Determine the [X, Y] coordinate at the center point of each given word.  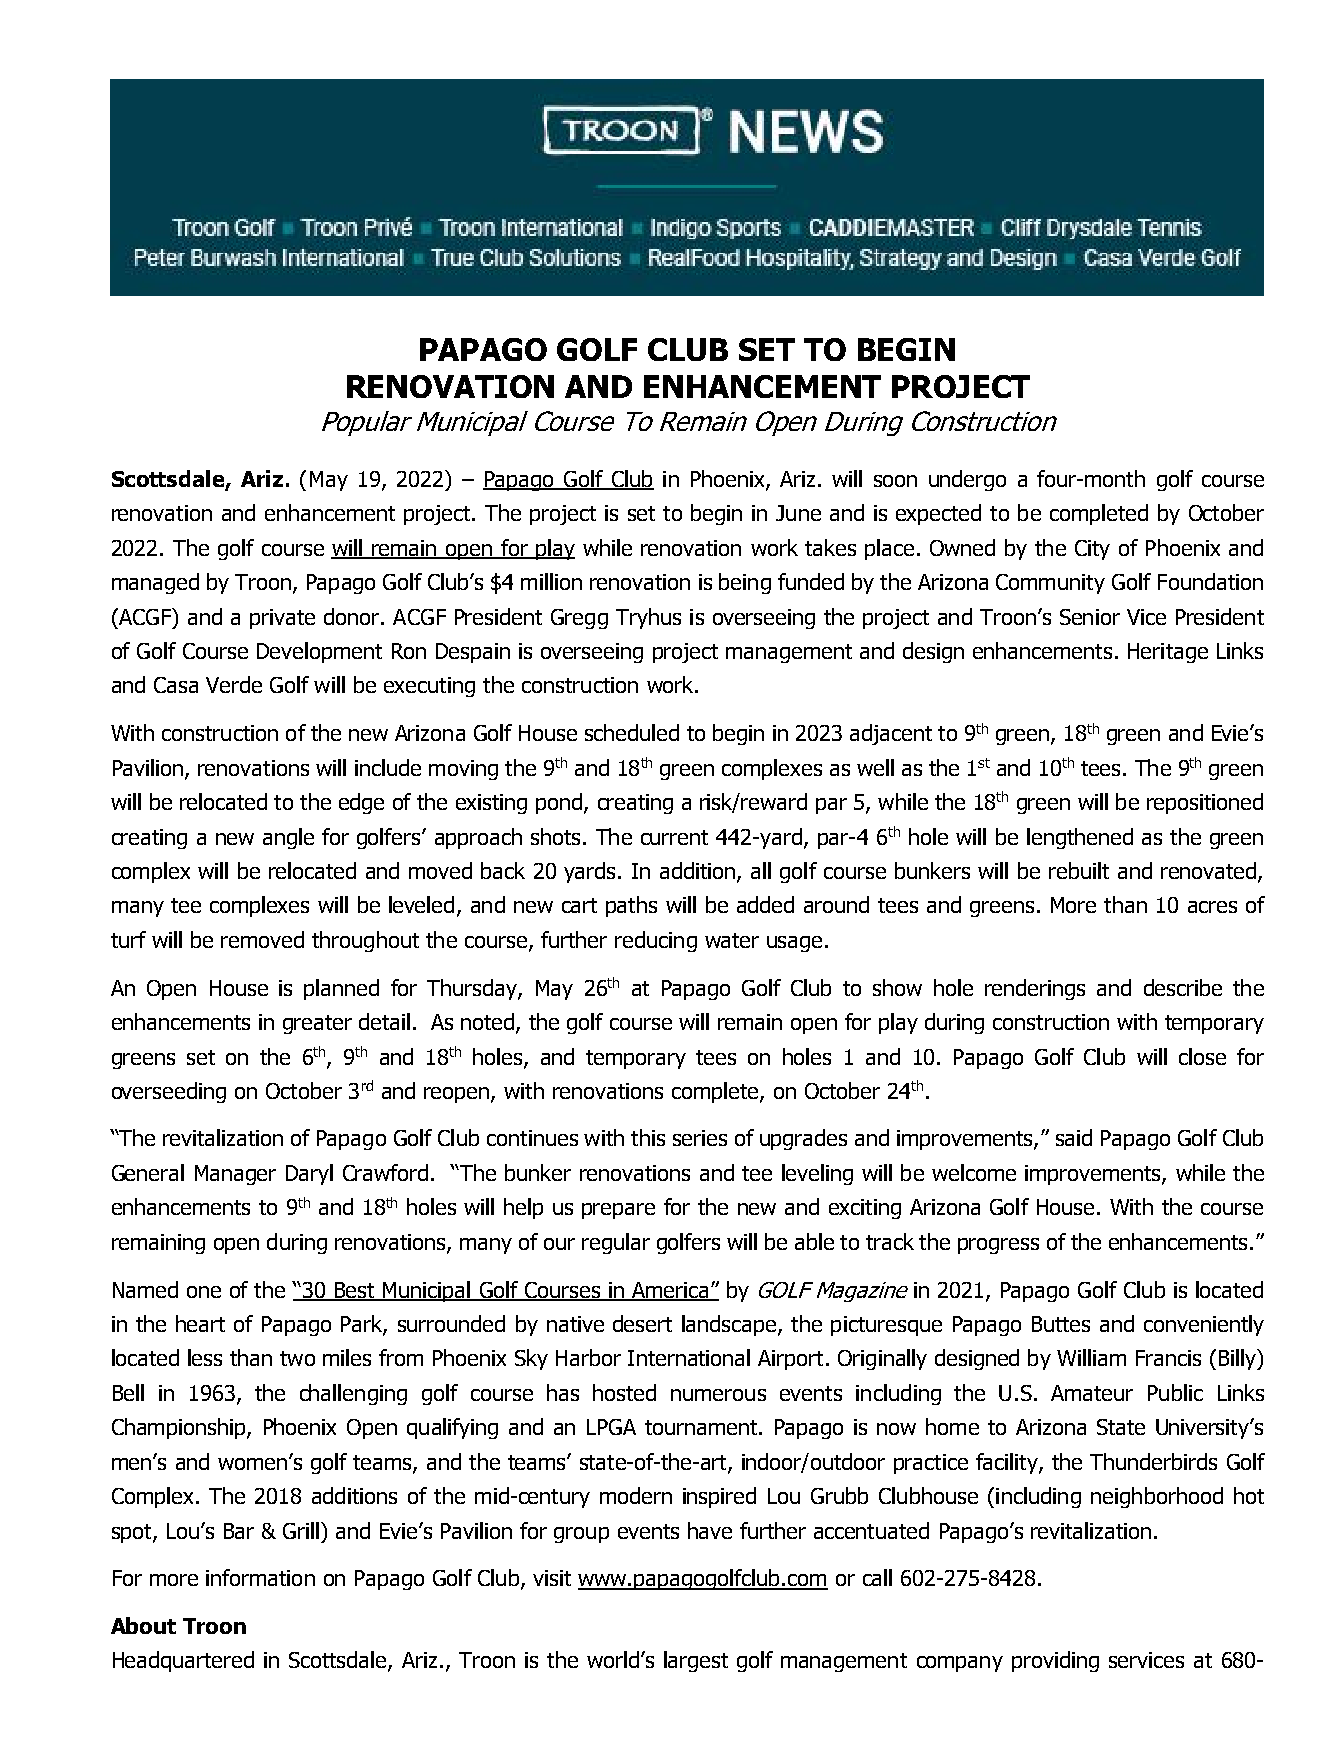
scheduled [632, 732]
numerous [718, 1395]
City [1092, 550]
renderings [1035, 989]
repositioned [1205, 803]
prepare [618, 1211]
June [798, 513]
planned [341, 989]
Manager [235, 1175]
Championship [180, 1428]
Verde [234, 684]
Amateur [1092, 1393]
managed [155, 583]
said [1074, 1137]
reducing [656, 941]
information [260, 1577]
